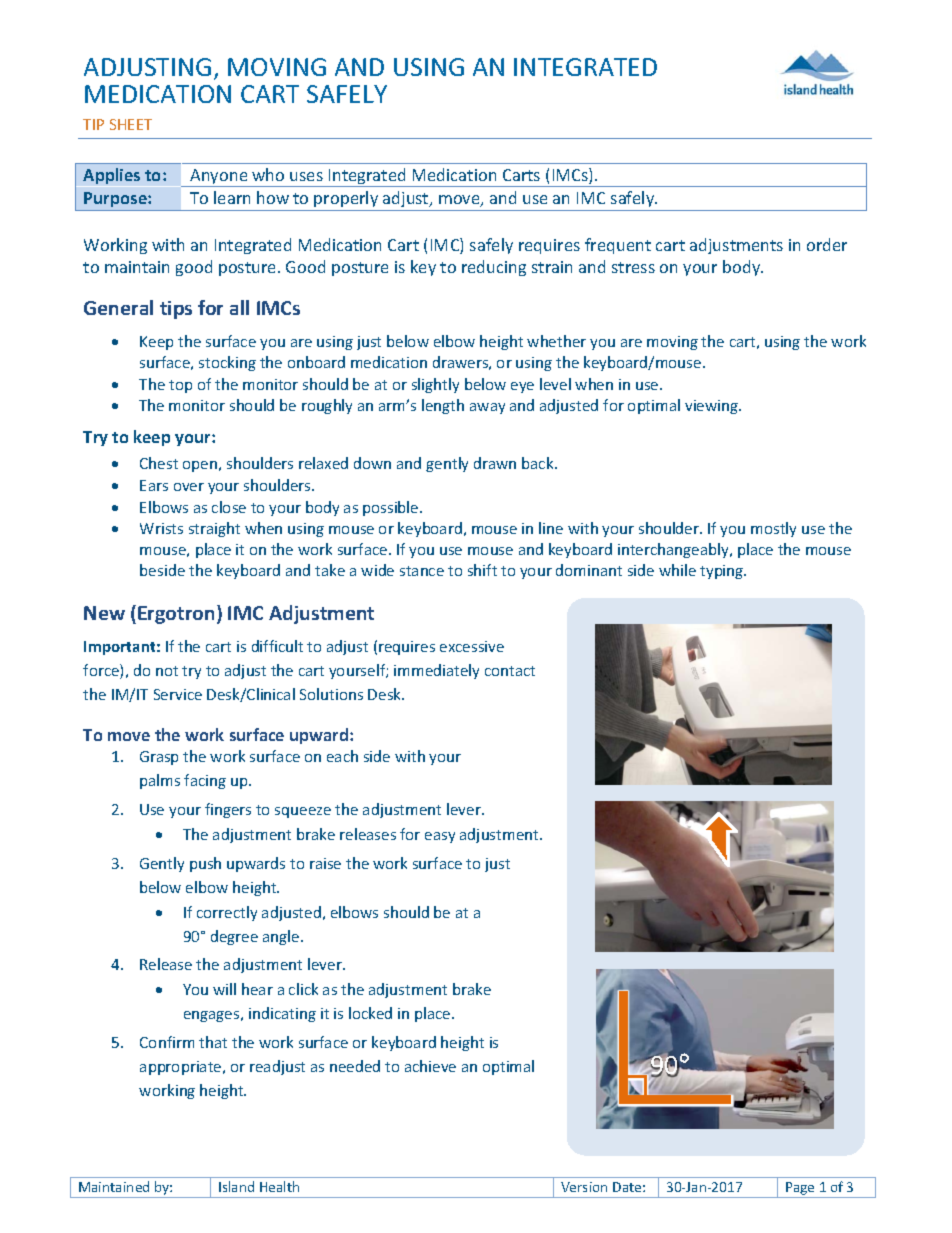  I want to click on properly, so click(347, 201).
